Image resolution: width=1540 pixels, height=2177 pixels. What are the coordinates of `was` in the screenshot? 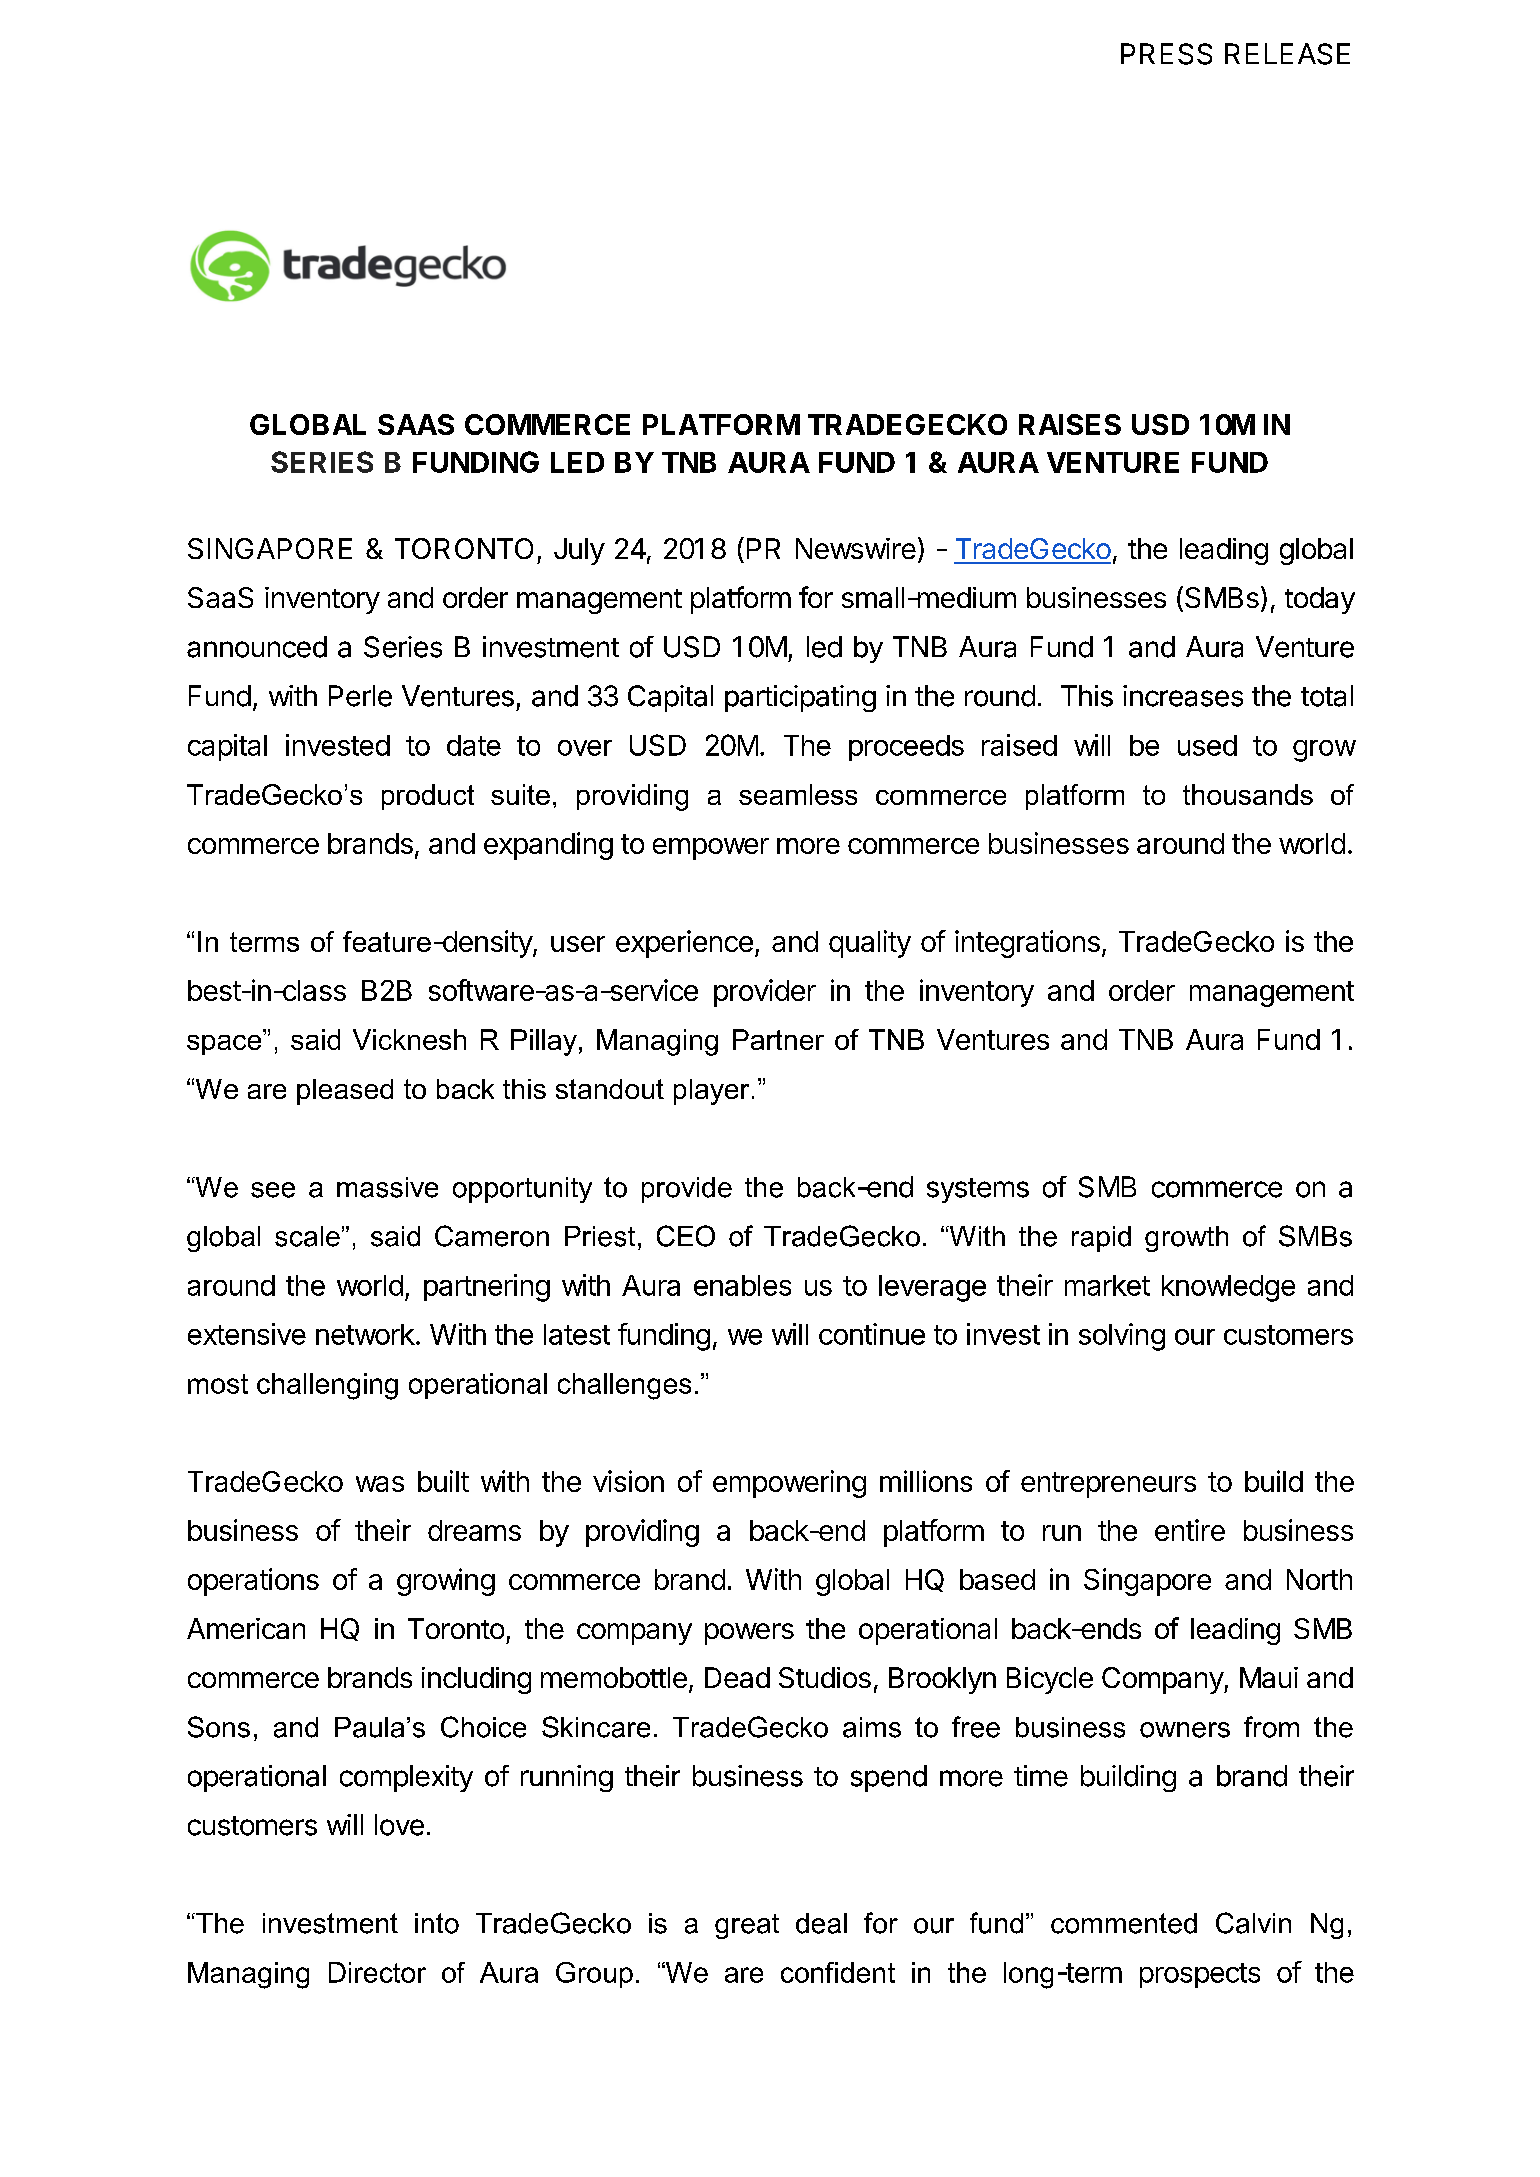 It's located at (380, 1484).
